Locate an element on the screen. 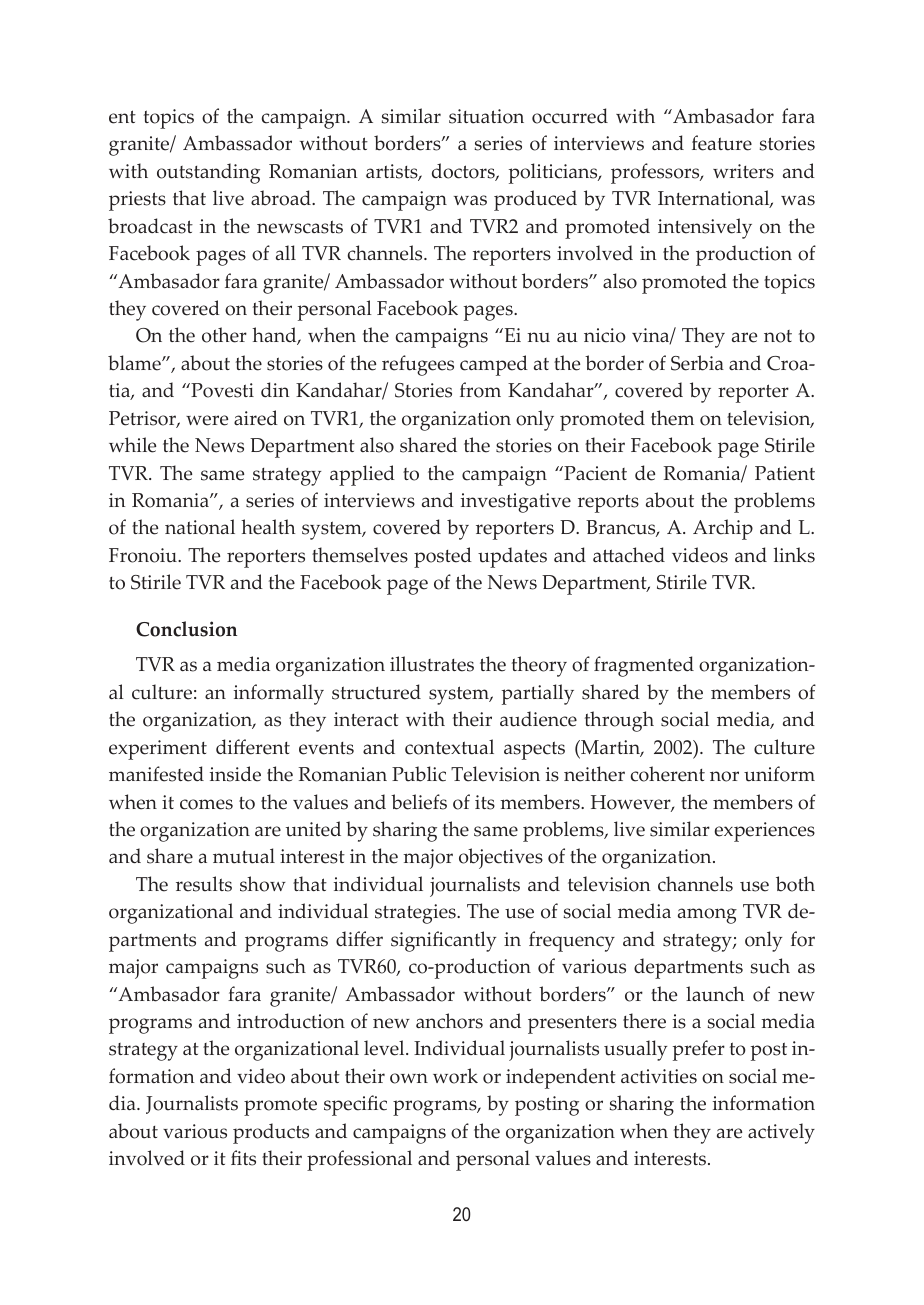  Patient is located at coordinates (785, 473).
